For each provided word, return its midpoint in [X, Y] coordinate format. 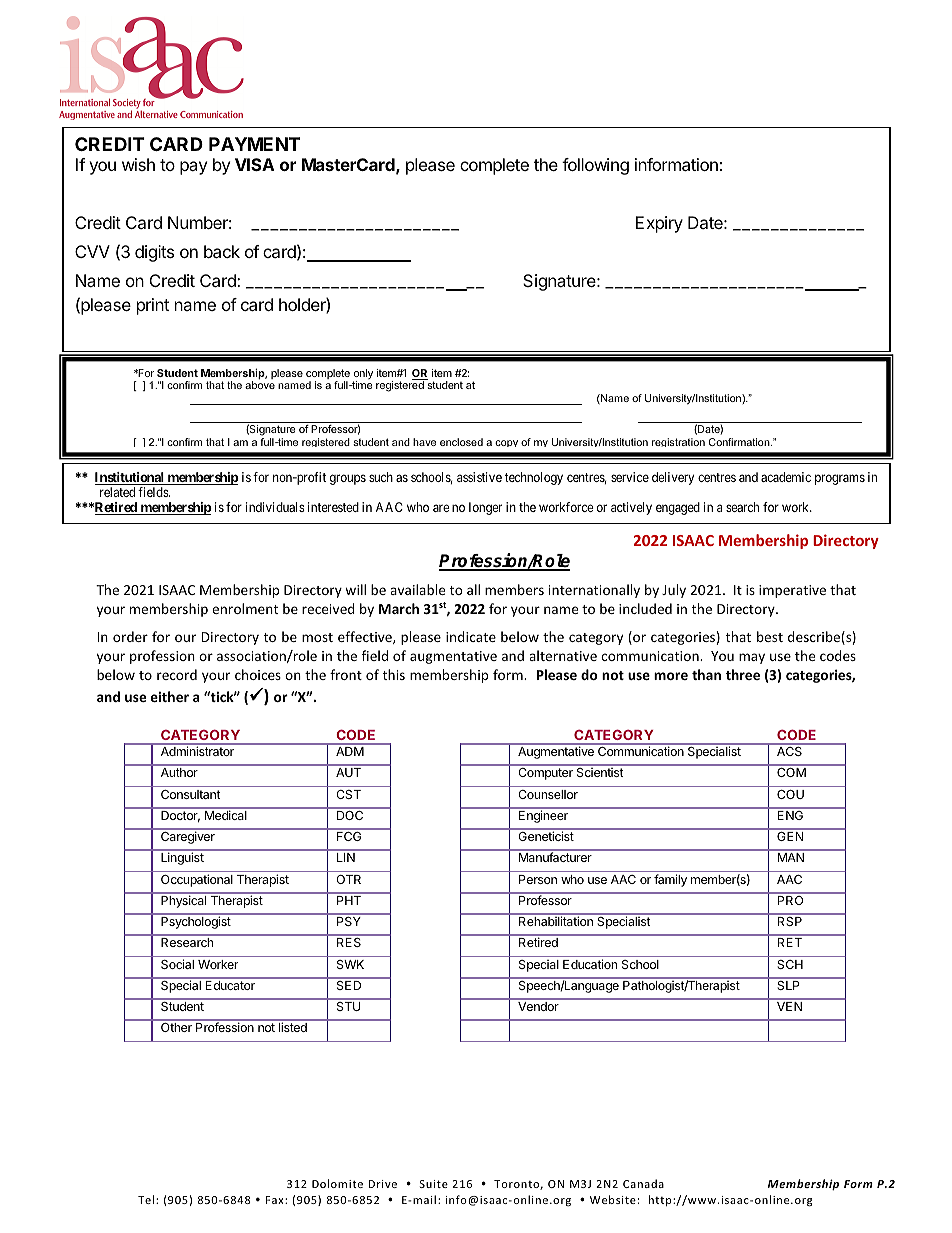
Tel [147, 1199]
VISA [255, 164]
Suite [434, 1184]
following [595, 166]
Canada [643, 1183]
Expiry [659, 224]
